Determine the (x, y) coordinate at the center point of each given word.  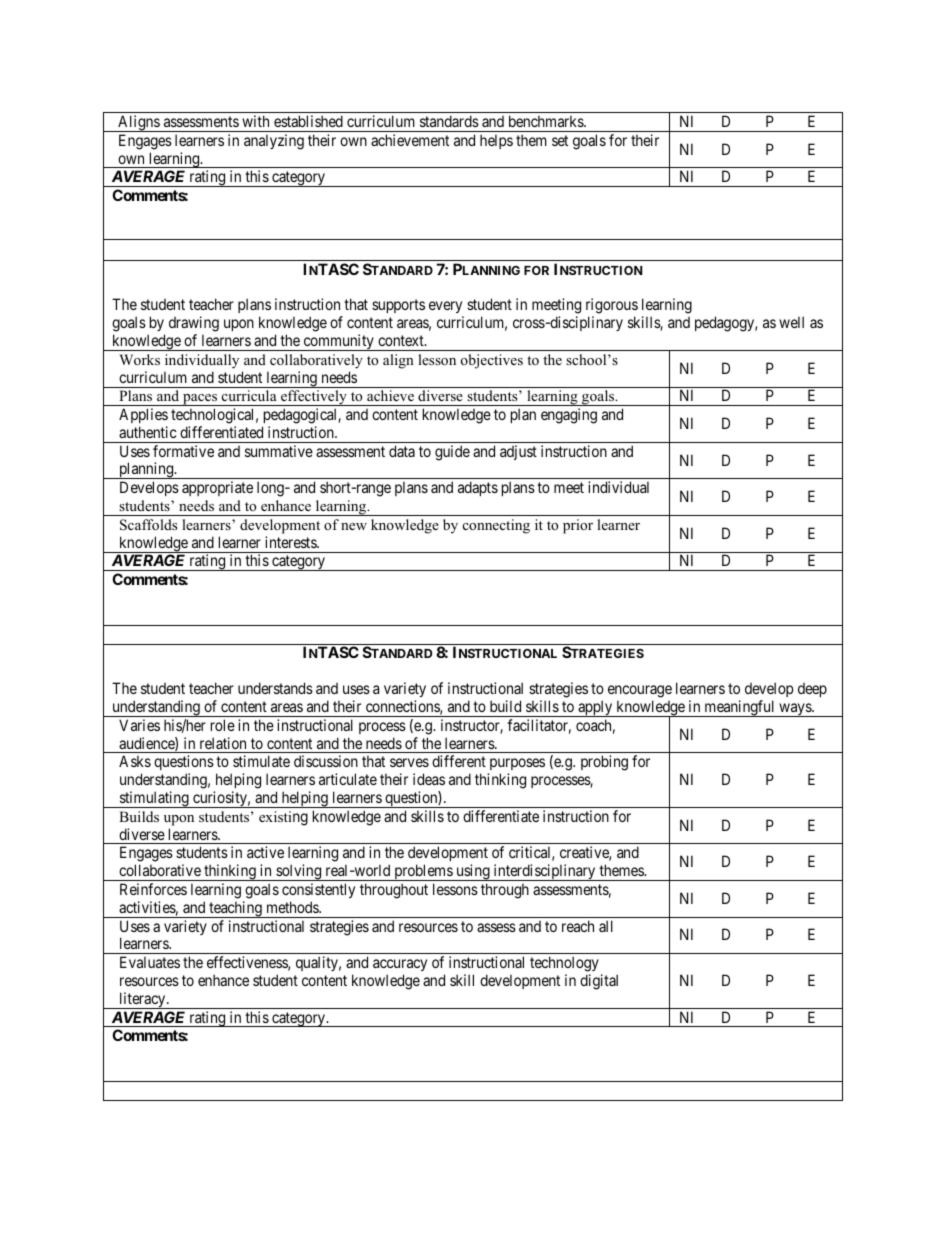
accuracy (400, 965)
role (223, 725)
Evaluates (150, 962)
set (560, 140)
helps (496, 141)
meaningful (739, 708)
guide (452, 453)
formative (183, 451)
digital (599, 982)
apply (595, 708)
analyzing (274, 142)
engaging (569, 416)
